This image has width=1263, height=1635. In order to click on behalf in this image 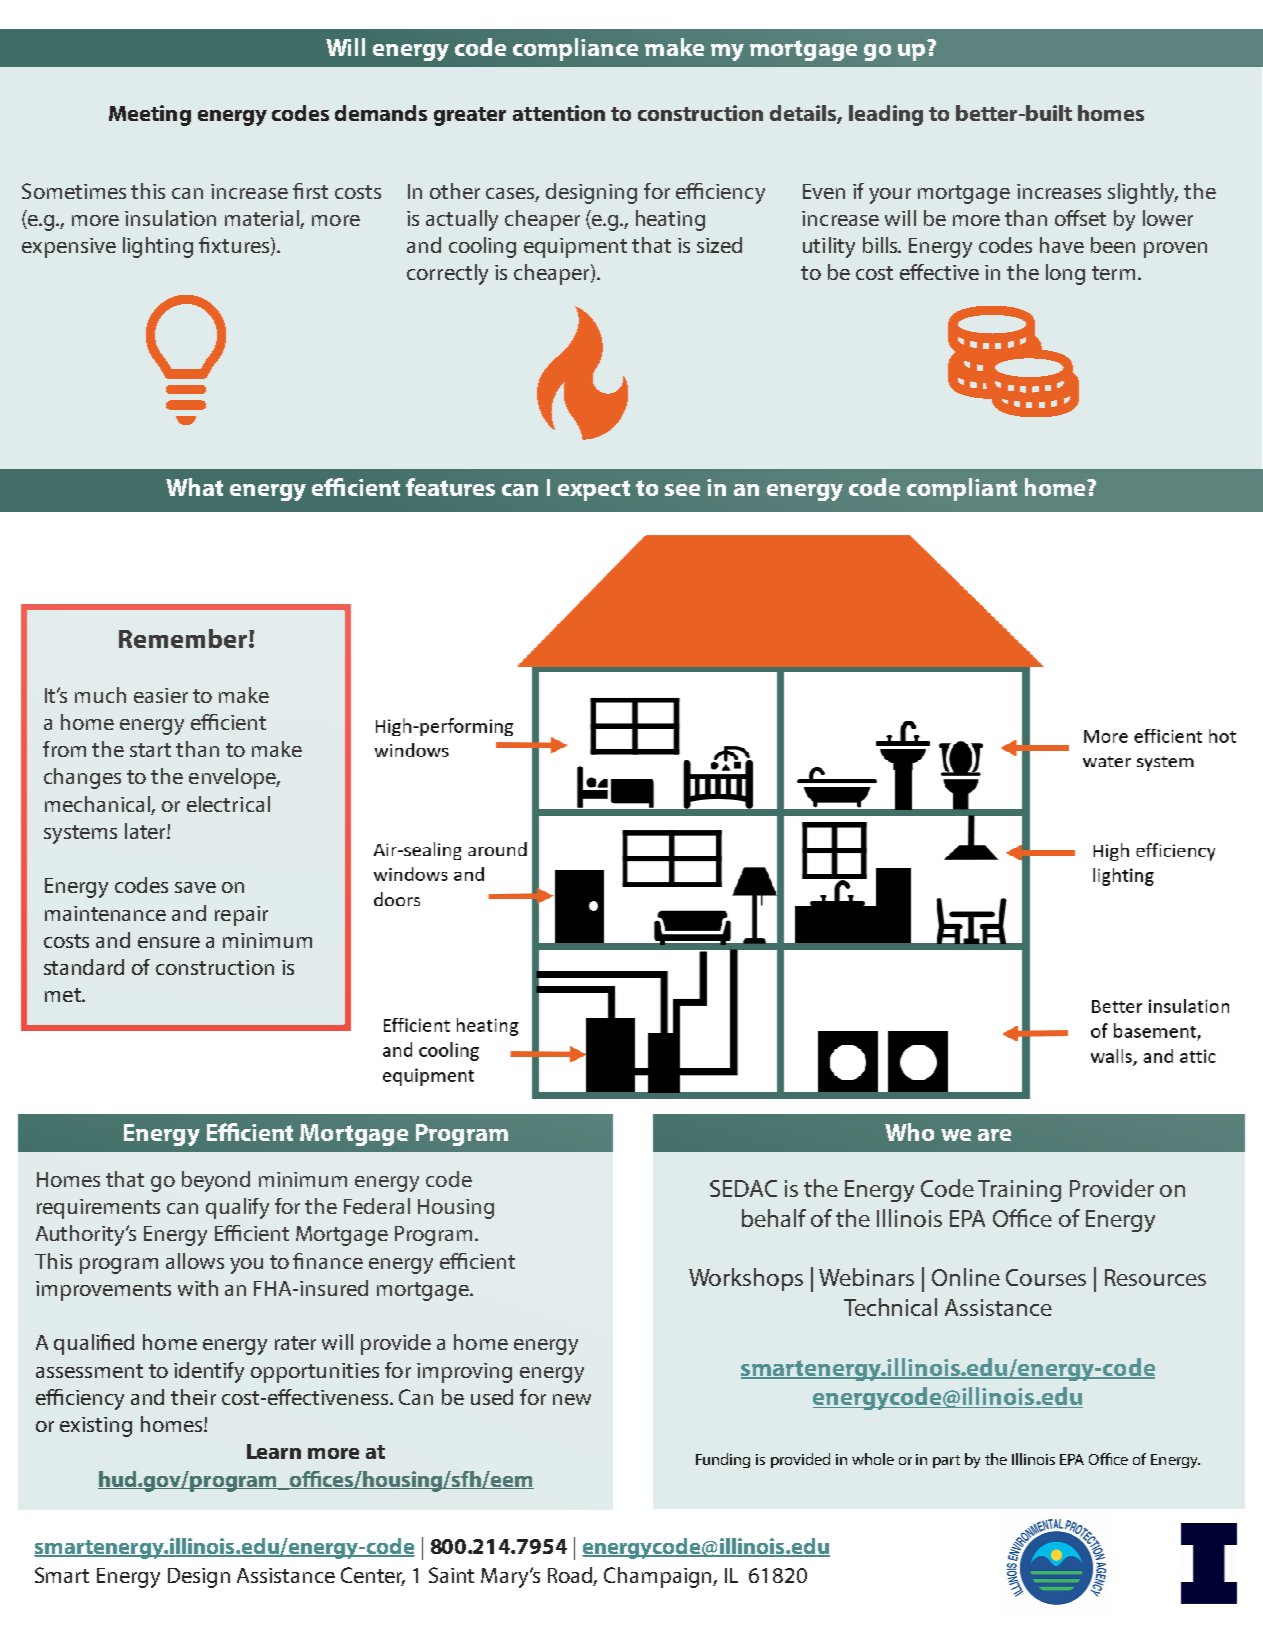, I will do `click(774, 1218)`.
